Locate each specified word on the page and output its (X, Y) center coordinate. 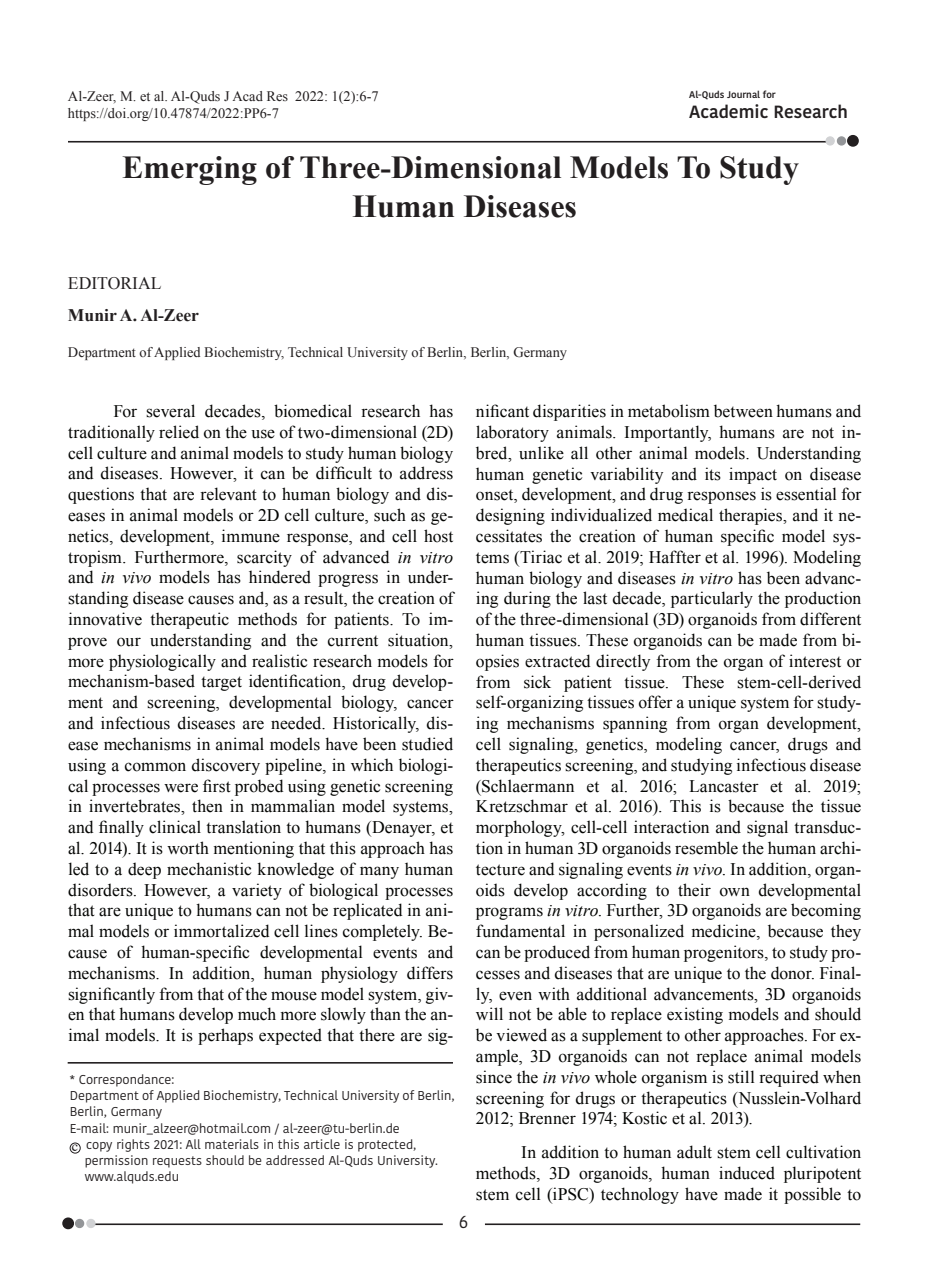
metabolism (669, 411)
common (155, 767)
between (743, 411)
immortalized (221, 931)
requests (177, 1162)
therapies (752, 516)
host (438, 536)
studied (427, 744)
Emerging (190, 170)
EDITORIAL (114, 283)
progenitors (725, 953)
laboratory (512, 433)
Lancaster (724, 786)
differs (430, 973)
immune (251, 536)
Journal (743, 94)
